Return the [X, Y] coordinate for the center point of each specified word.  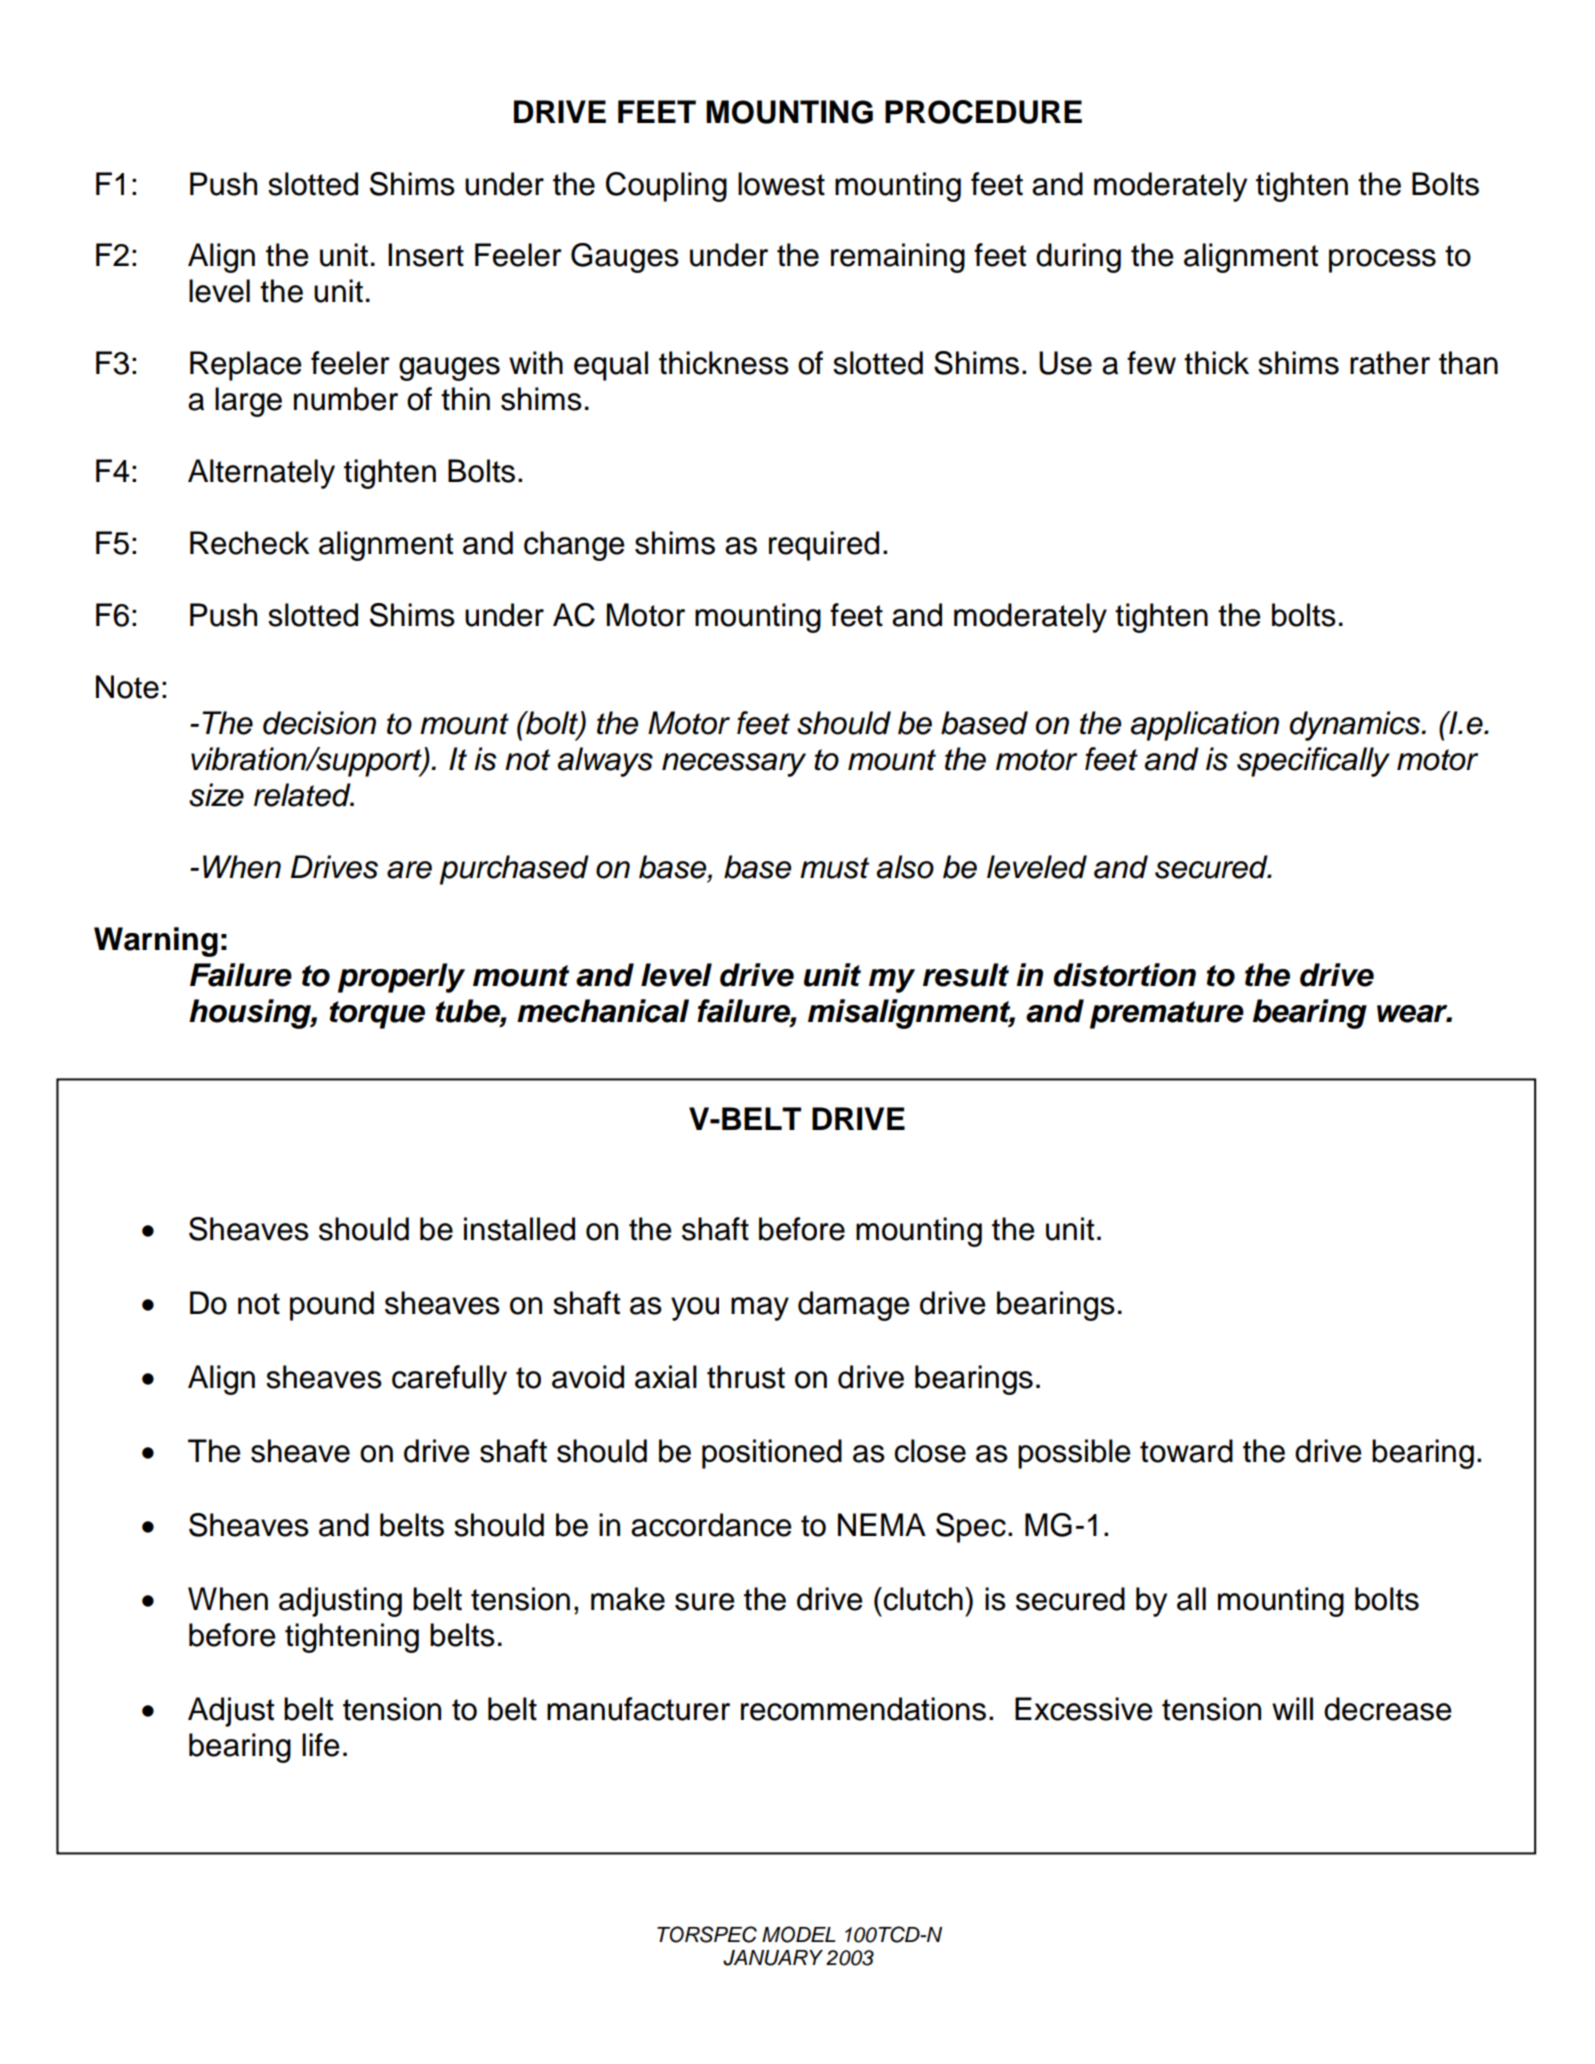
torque [377, 1015]
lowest [781, 184]
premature [1167, 1015]
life [321, 1745]
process [1382, 261]
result [966, 975]
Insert [426, 255]
